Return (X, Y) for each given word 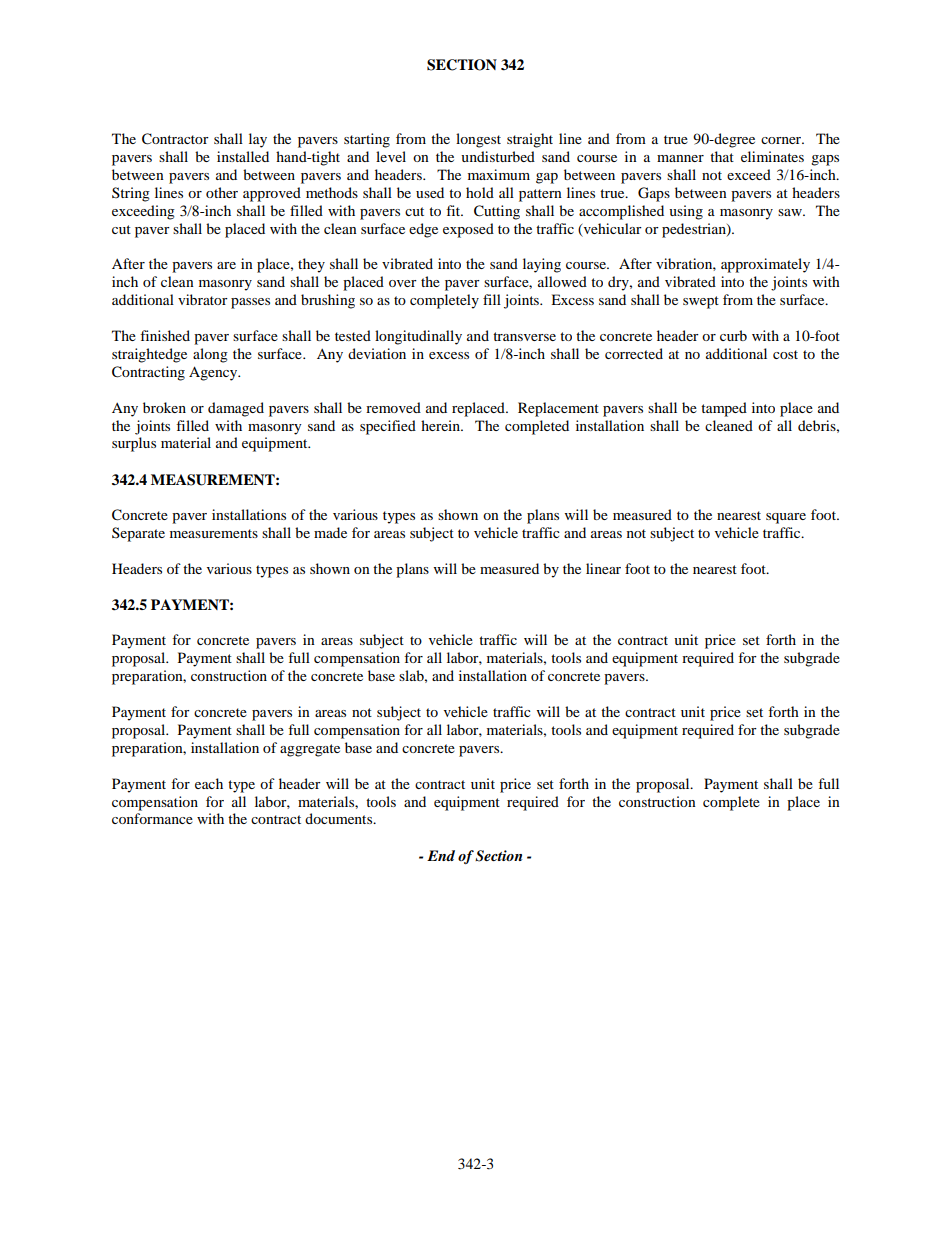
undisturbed (498, 156)
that (722, 156)
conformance (152, 818)
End (441, 855)
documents (340, 818)
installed (243, 156)
